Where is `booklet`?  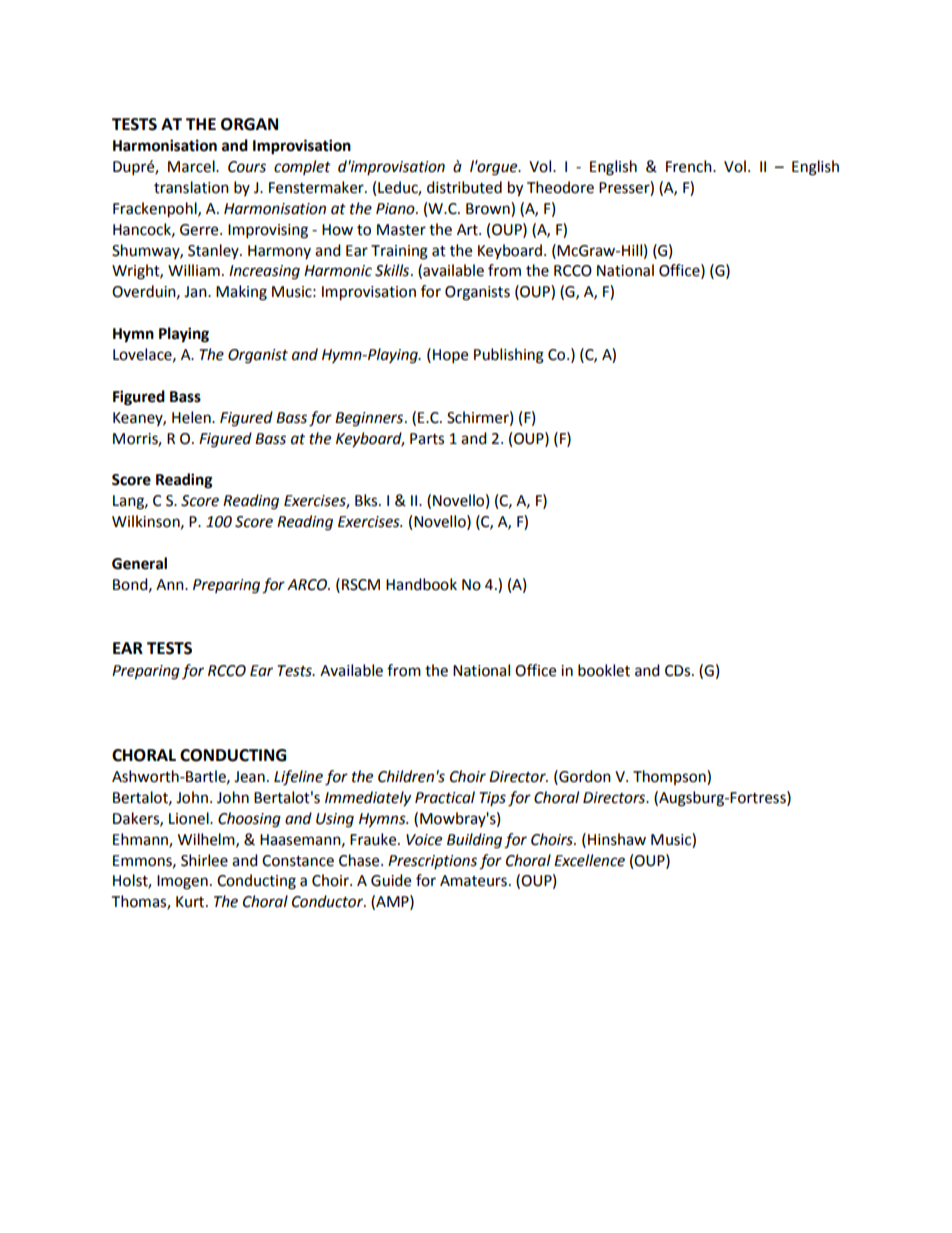
booklet is located at coordinates (604, 670).
